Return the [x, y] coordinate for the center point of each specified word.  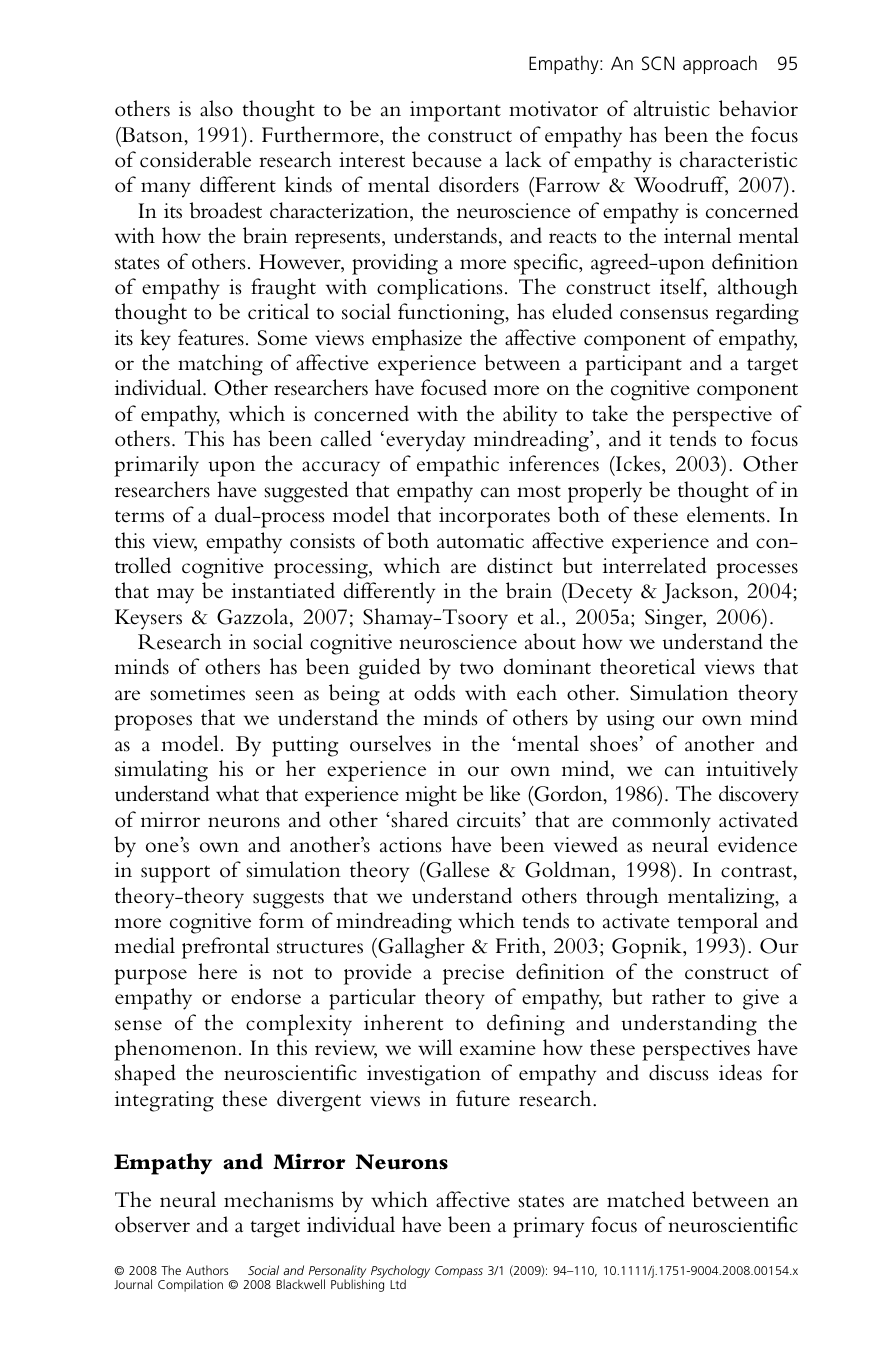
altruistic [672, 108]
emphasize [417, 340]
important [455, 111]
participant [633, 365]
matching [220, 365]
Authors [207, 1270]
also [216, 108]
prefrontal [225, 948]
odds [434, 692]
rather [679, 996]
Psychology [400, 1272]
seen [275, 695]
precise [473, 974]
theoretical [647, 666]
